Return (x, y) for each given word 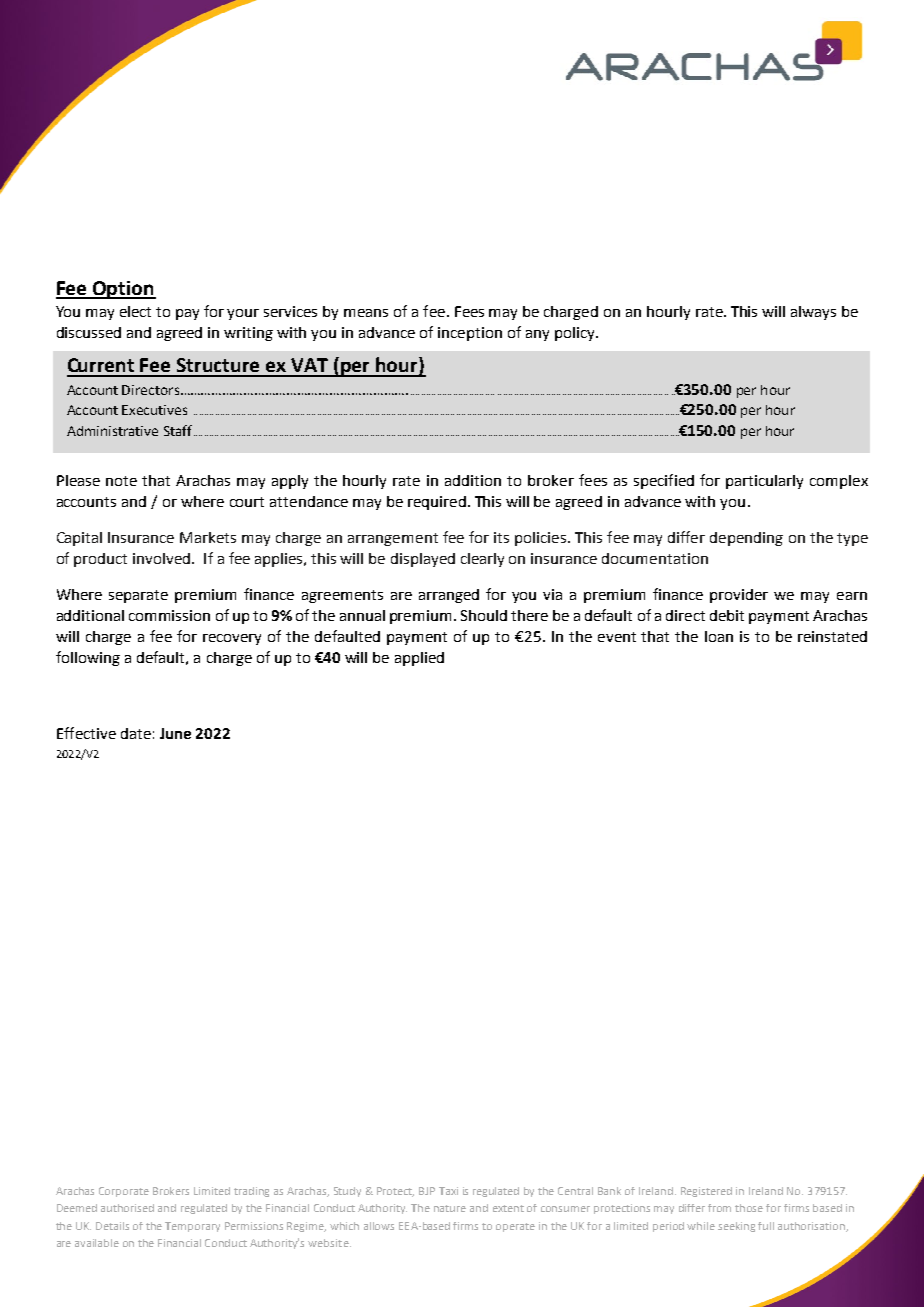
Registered (706, 1192)
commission (169, 615)
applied (419, 659)
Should (484, 615)
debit (727, 615)
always (813, 313)
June (175, 733)
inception (470, 334)
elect (135, 311)
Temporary (192, 1227)
